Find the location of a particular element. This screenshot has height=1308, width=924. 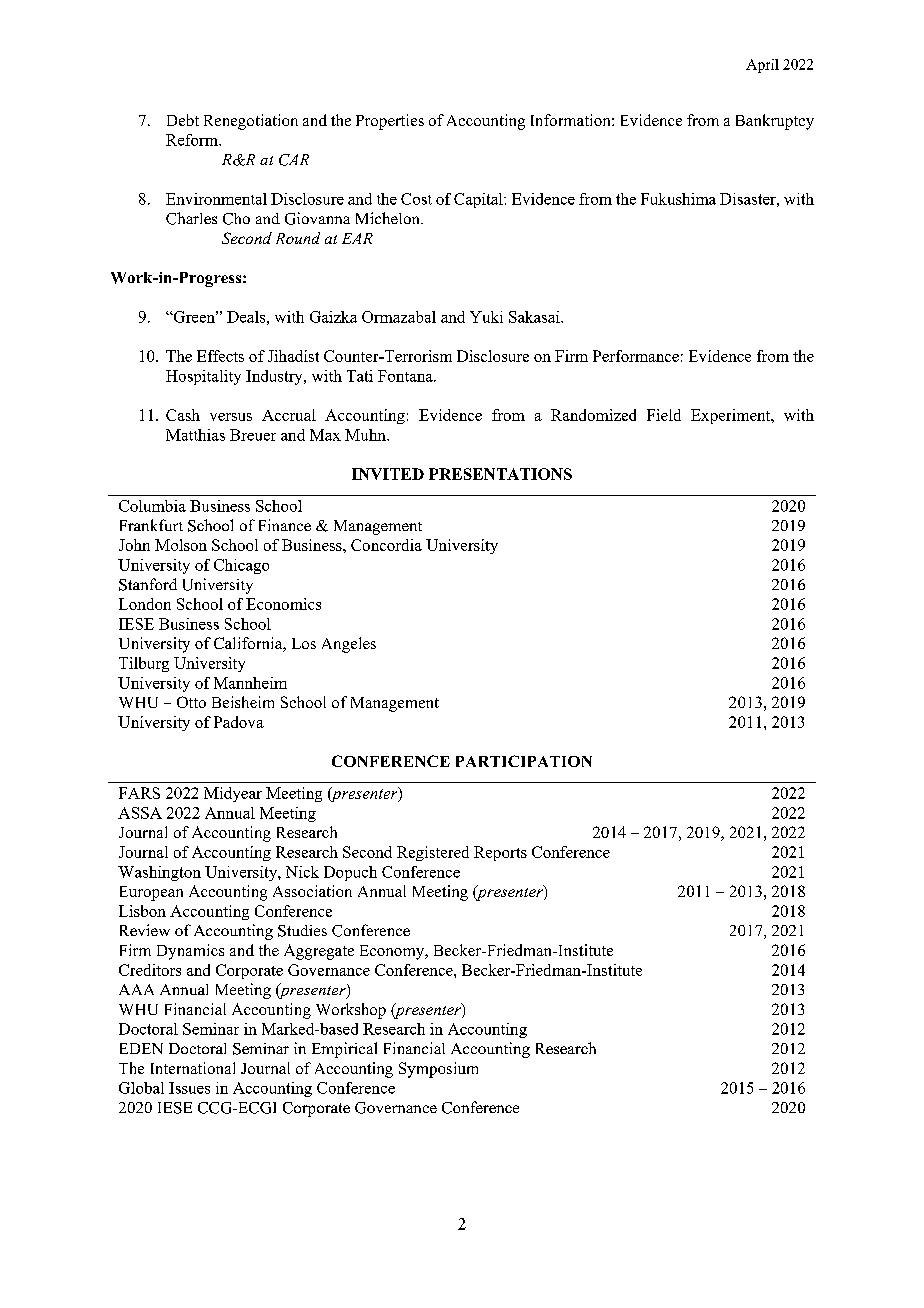

Performance is located at coordinates (636, 356).
